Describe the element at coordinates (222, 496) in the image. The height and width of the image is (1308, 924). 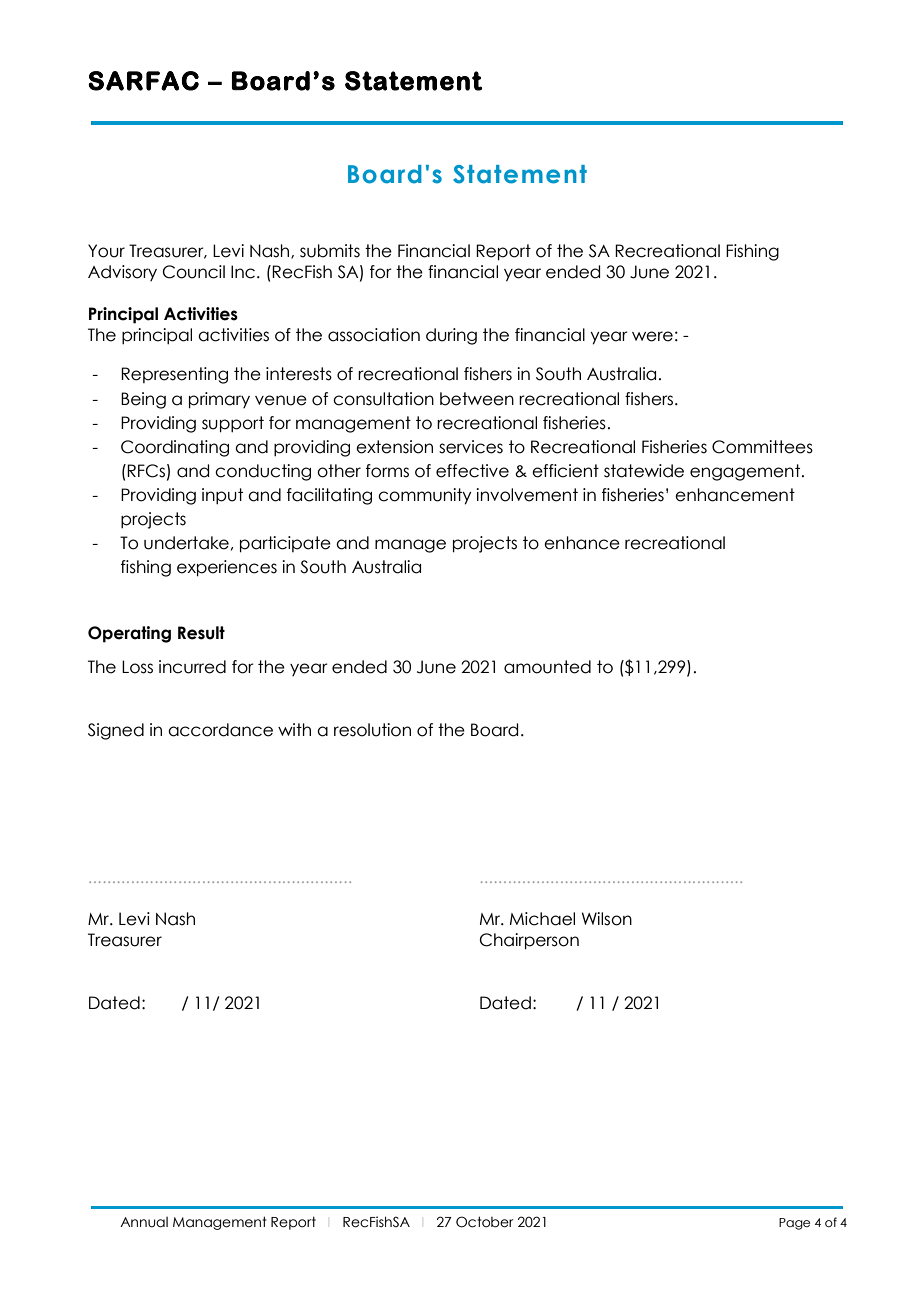
I see `input` at that location.
